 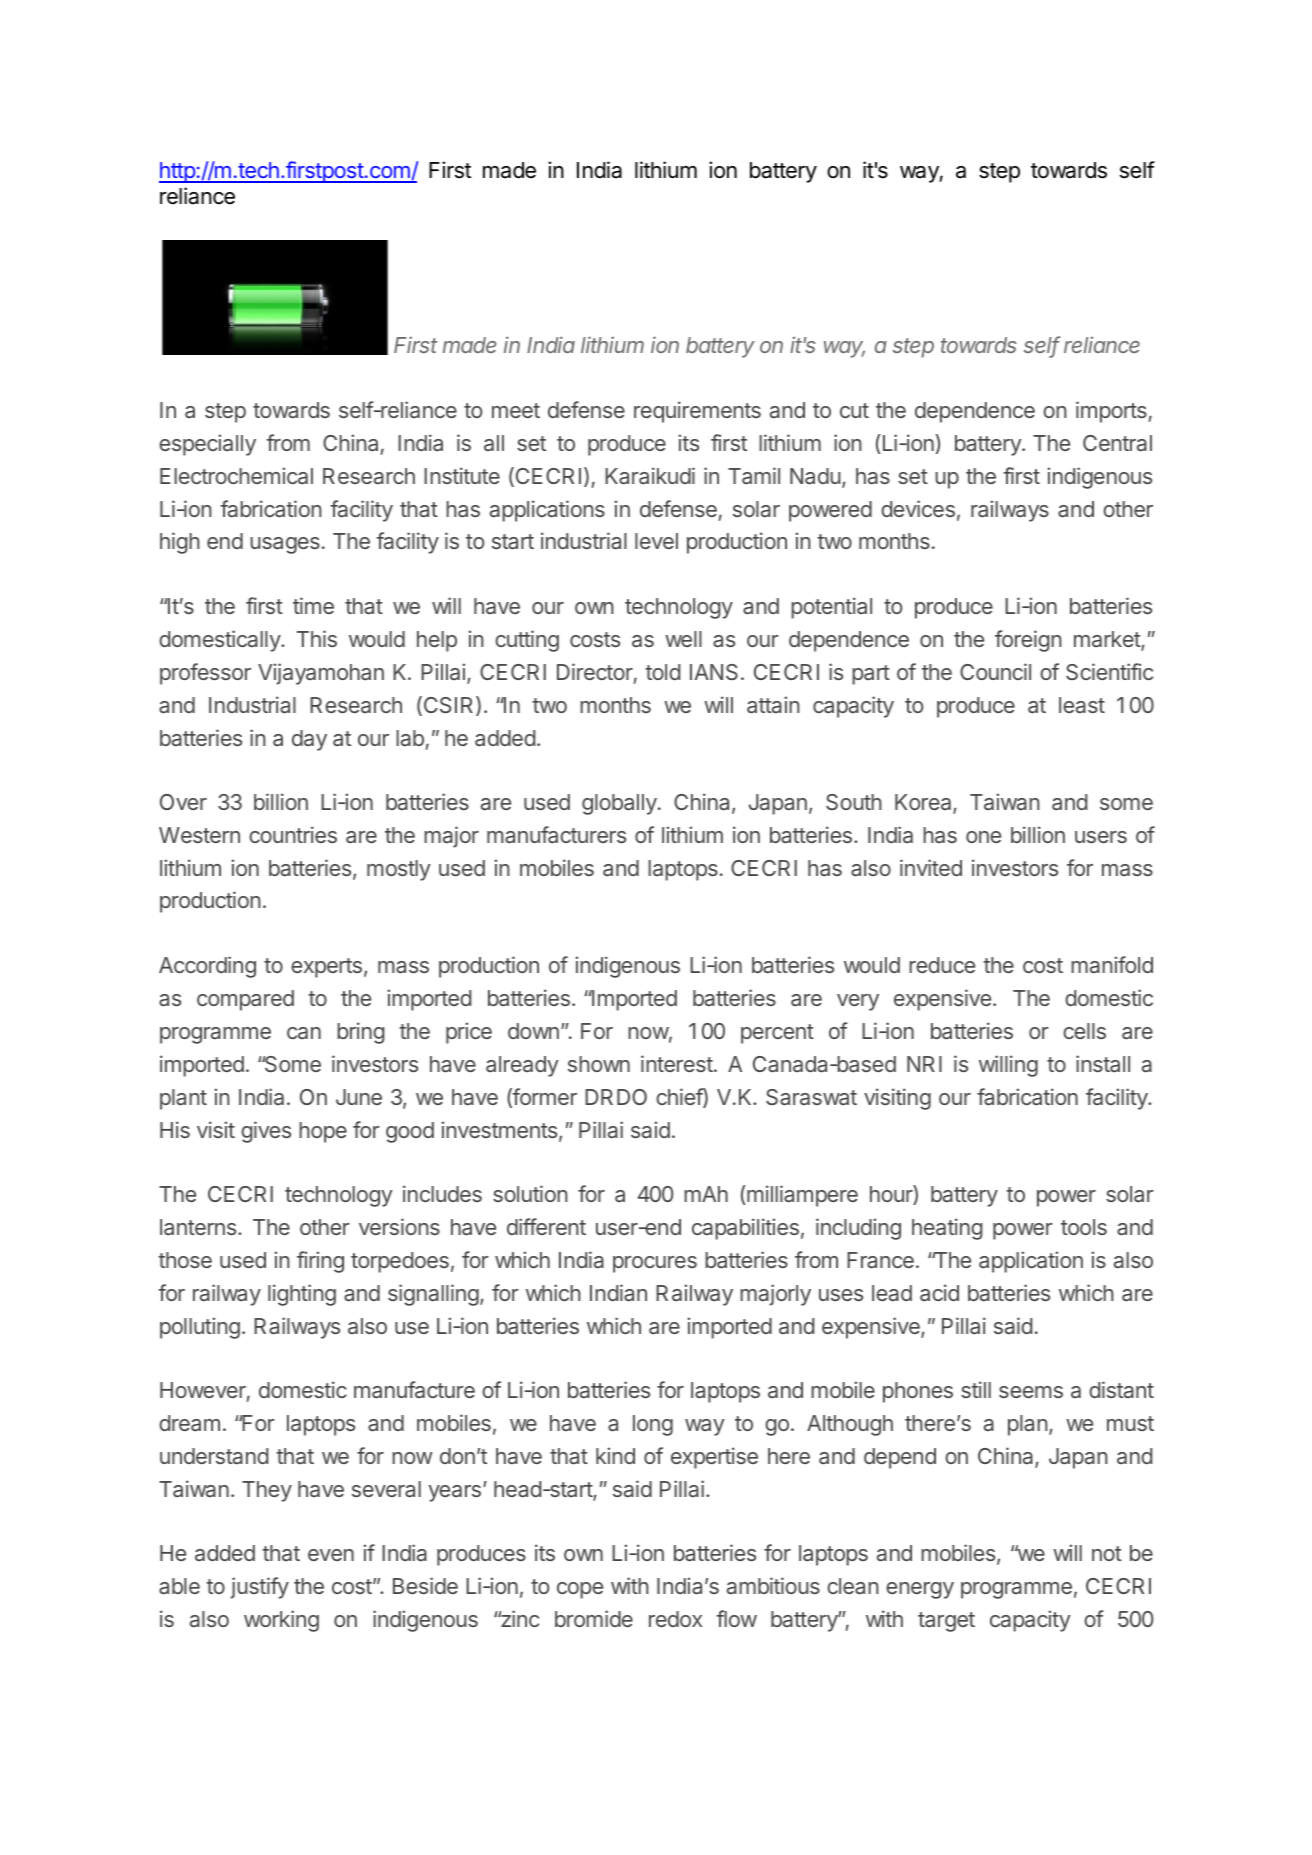 I want to click on day, so click(x=309, y=740).
